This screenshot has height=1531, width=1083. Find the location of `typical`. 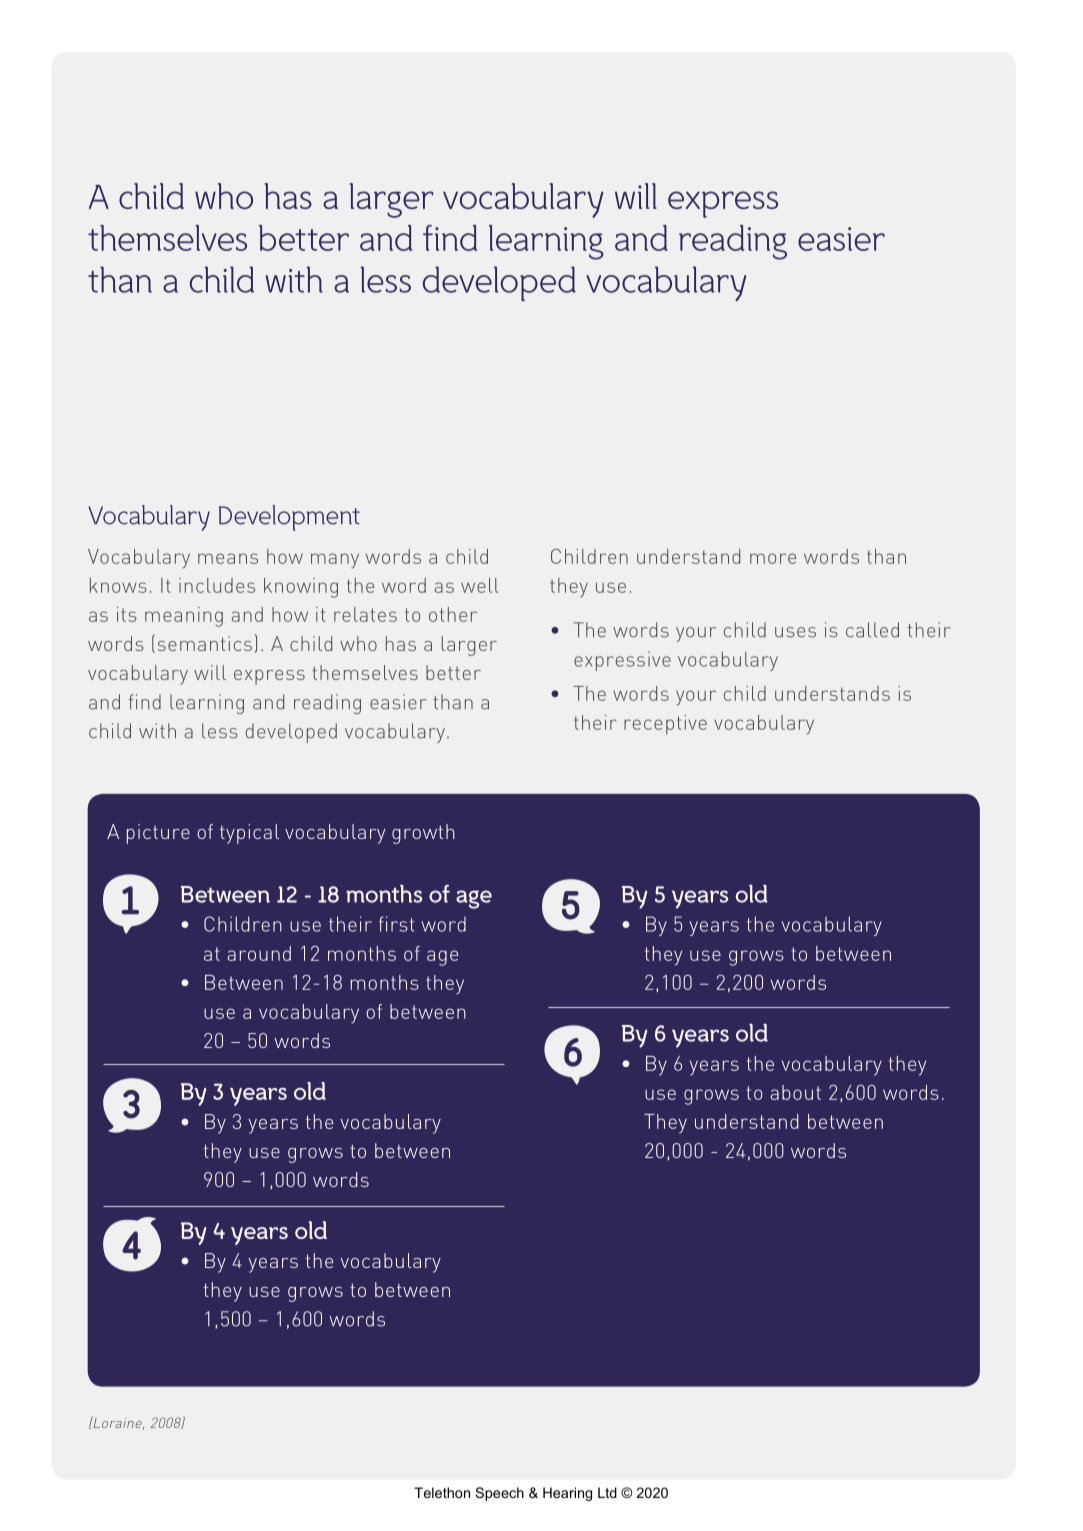

typical is located at coordinates (249, 834).
